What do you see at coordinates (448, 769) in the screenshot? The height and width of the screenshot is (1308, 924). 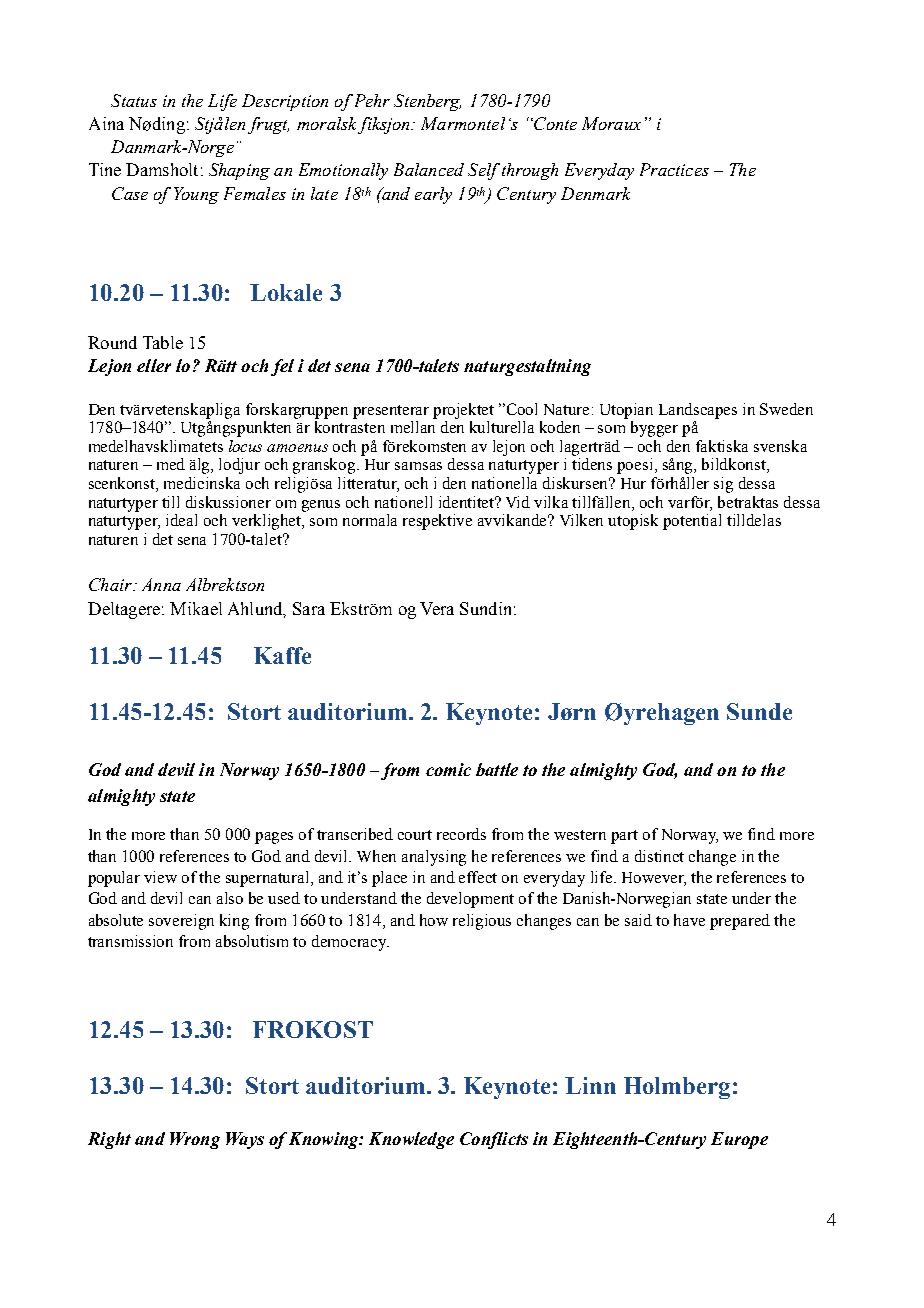 I see `comic` at bounding box center [448, 769].
